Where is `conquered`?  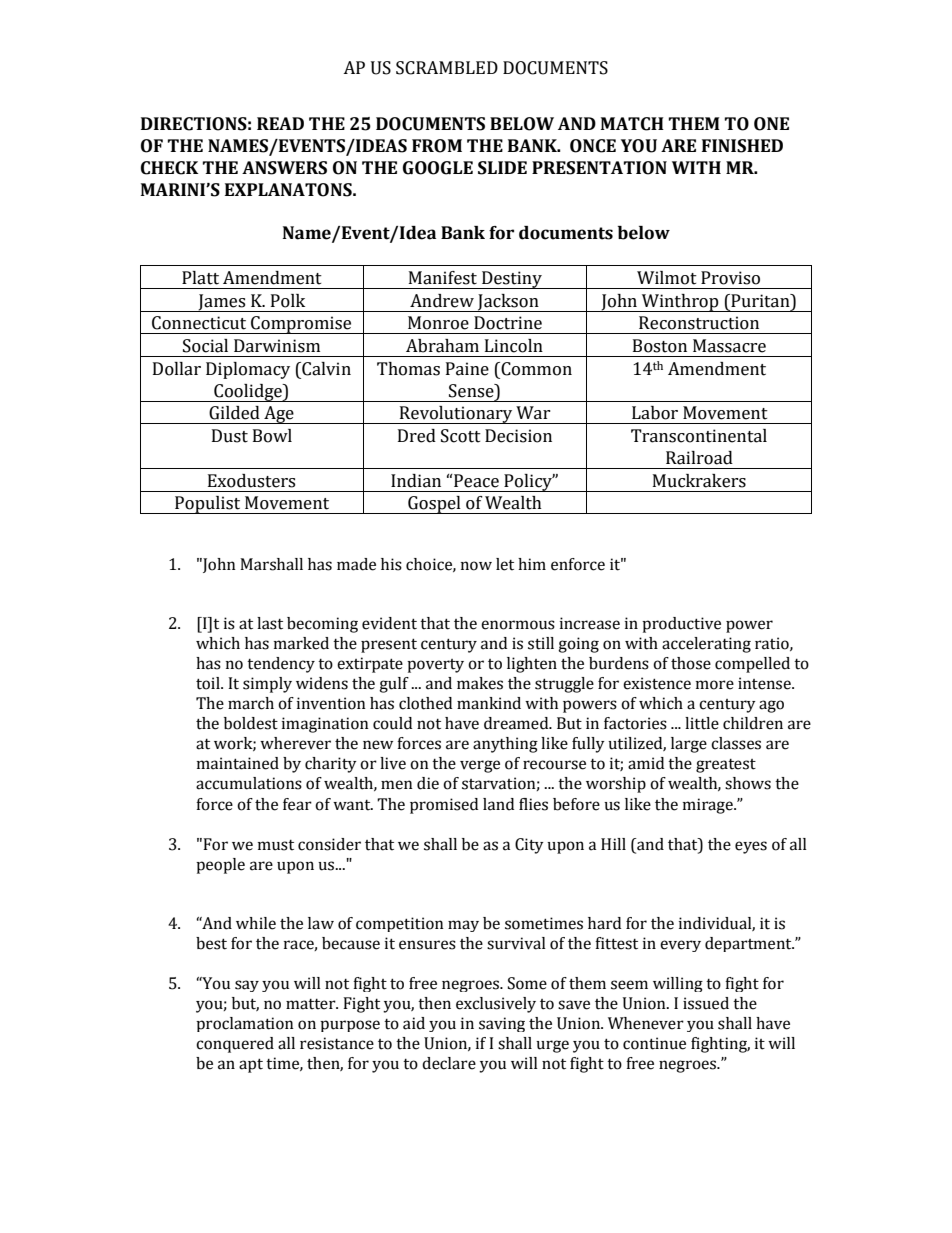
conquered is located at coordinates (235, 1045).
